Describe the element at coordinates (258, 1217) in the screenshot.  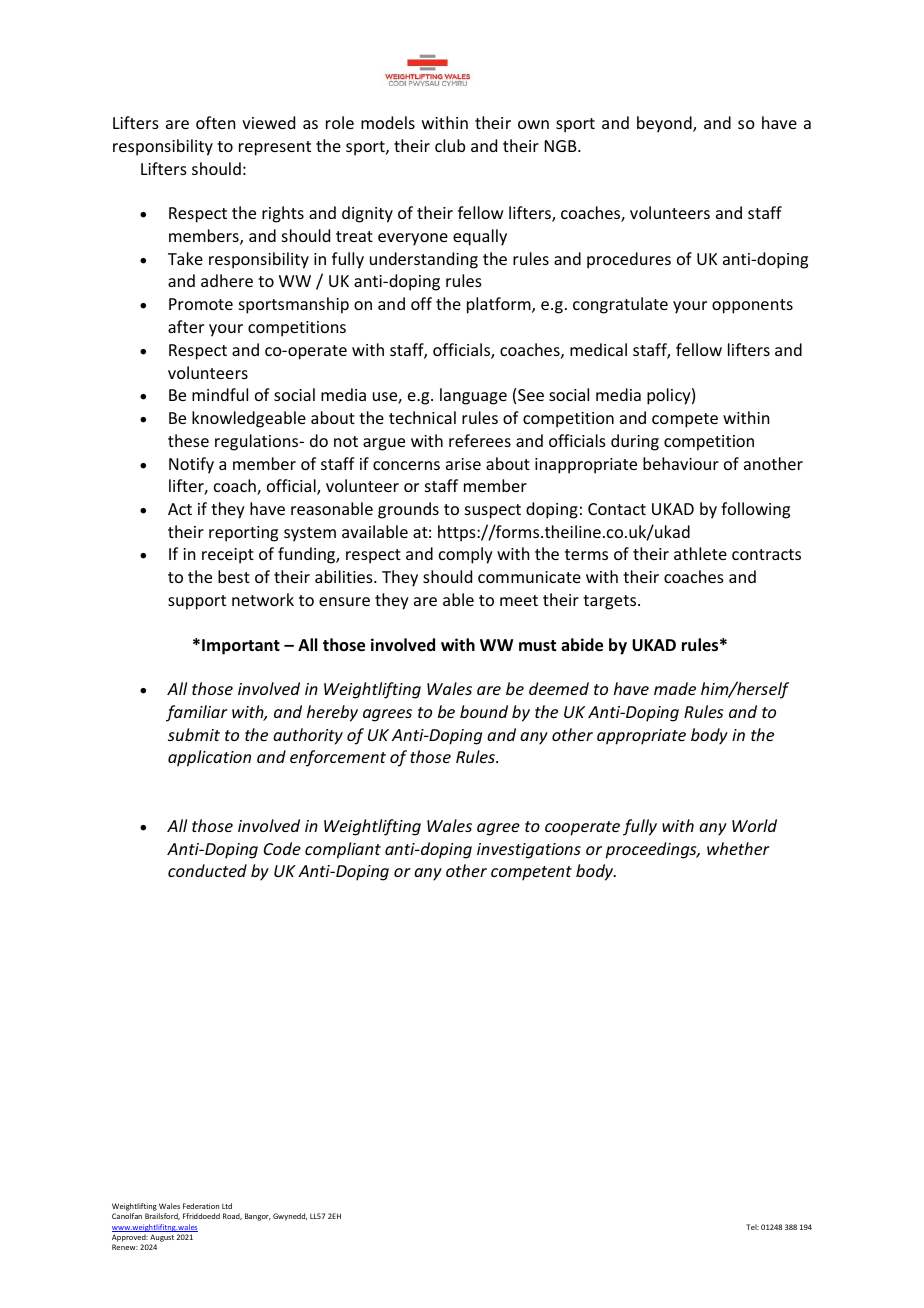
I see `Bangor` at that location.
